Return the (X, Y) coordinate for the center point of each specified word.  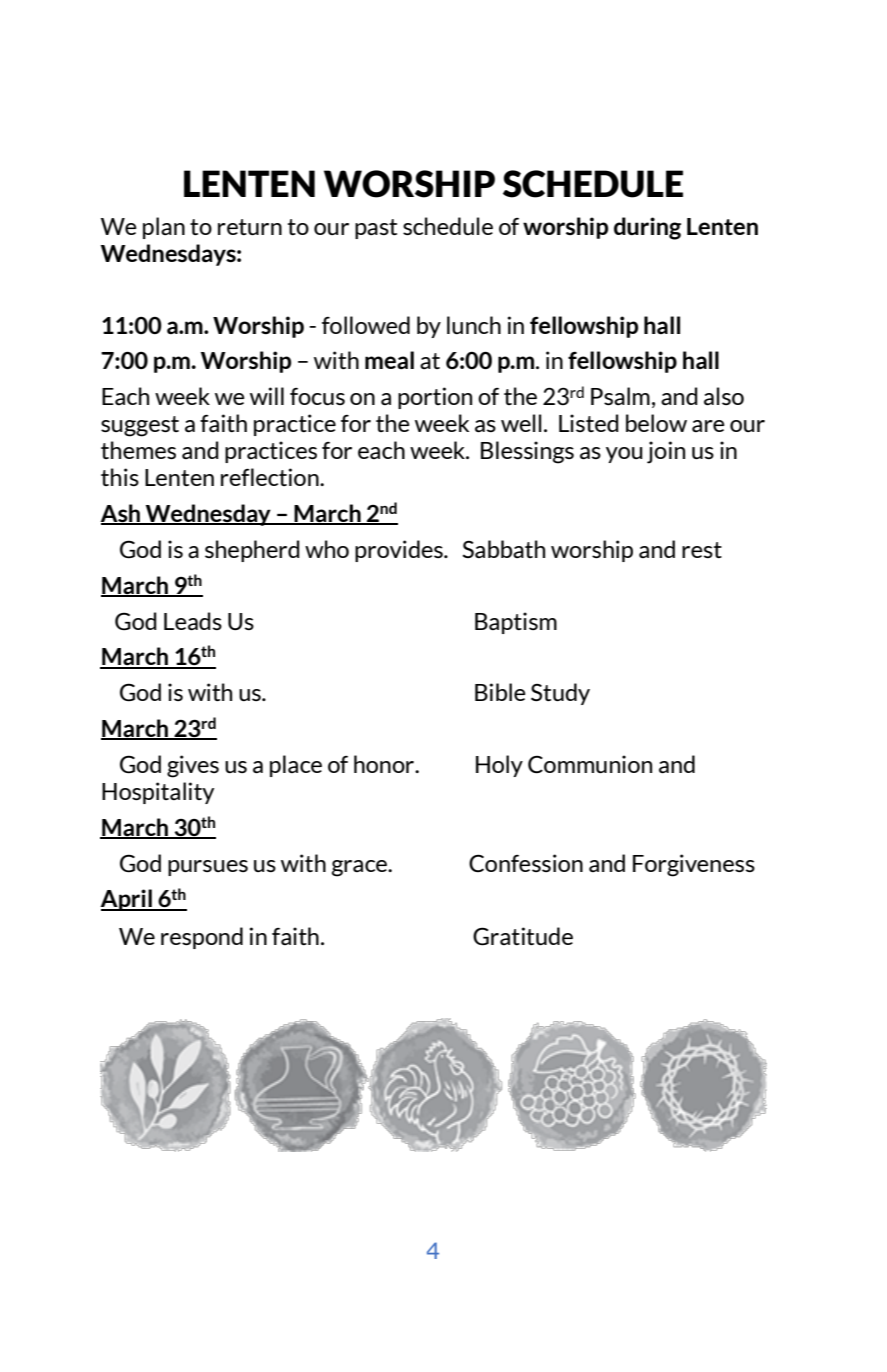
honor (385, 764)
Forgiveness (694, 865)
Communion (590, 764)
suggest (140, 426)
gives (193, 766)
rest (702, 550)
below (656, 423)
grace (360, 868)
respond (202, 938)
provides (400, 551)
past (376, 229)
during (647, 228)
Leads (193, 621)
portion (435, 398)
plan (164, 228)
